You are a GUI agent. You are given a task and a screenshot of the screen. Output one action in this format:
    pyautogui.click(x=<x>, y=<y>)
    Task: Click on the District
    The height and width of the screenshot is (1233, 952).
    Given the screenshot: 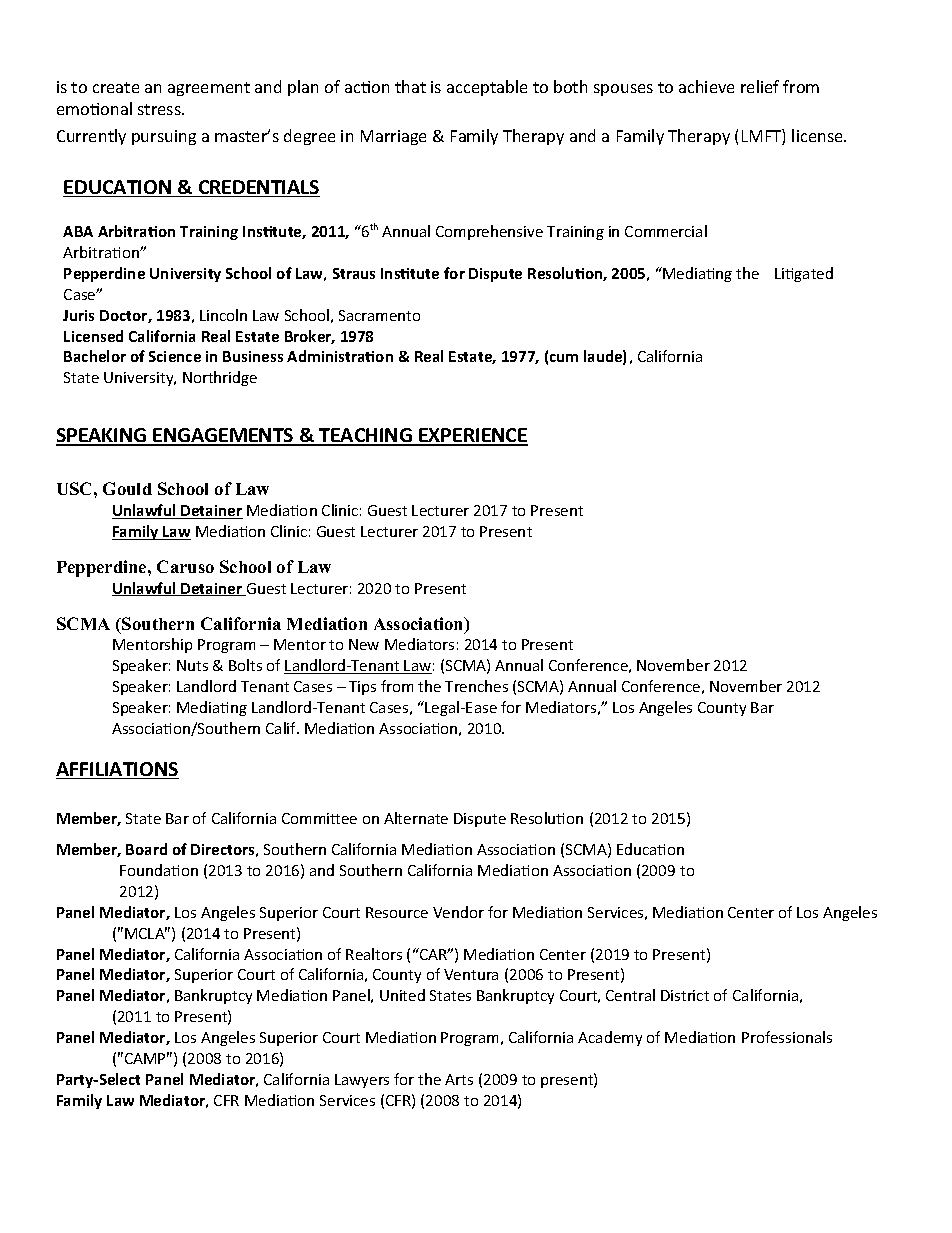 What is the action you would take?
    pyautogui.click(x=685, y=995)
